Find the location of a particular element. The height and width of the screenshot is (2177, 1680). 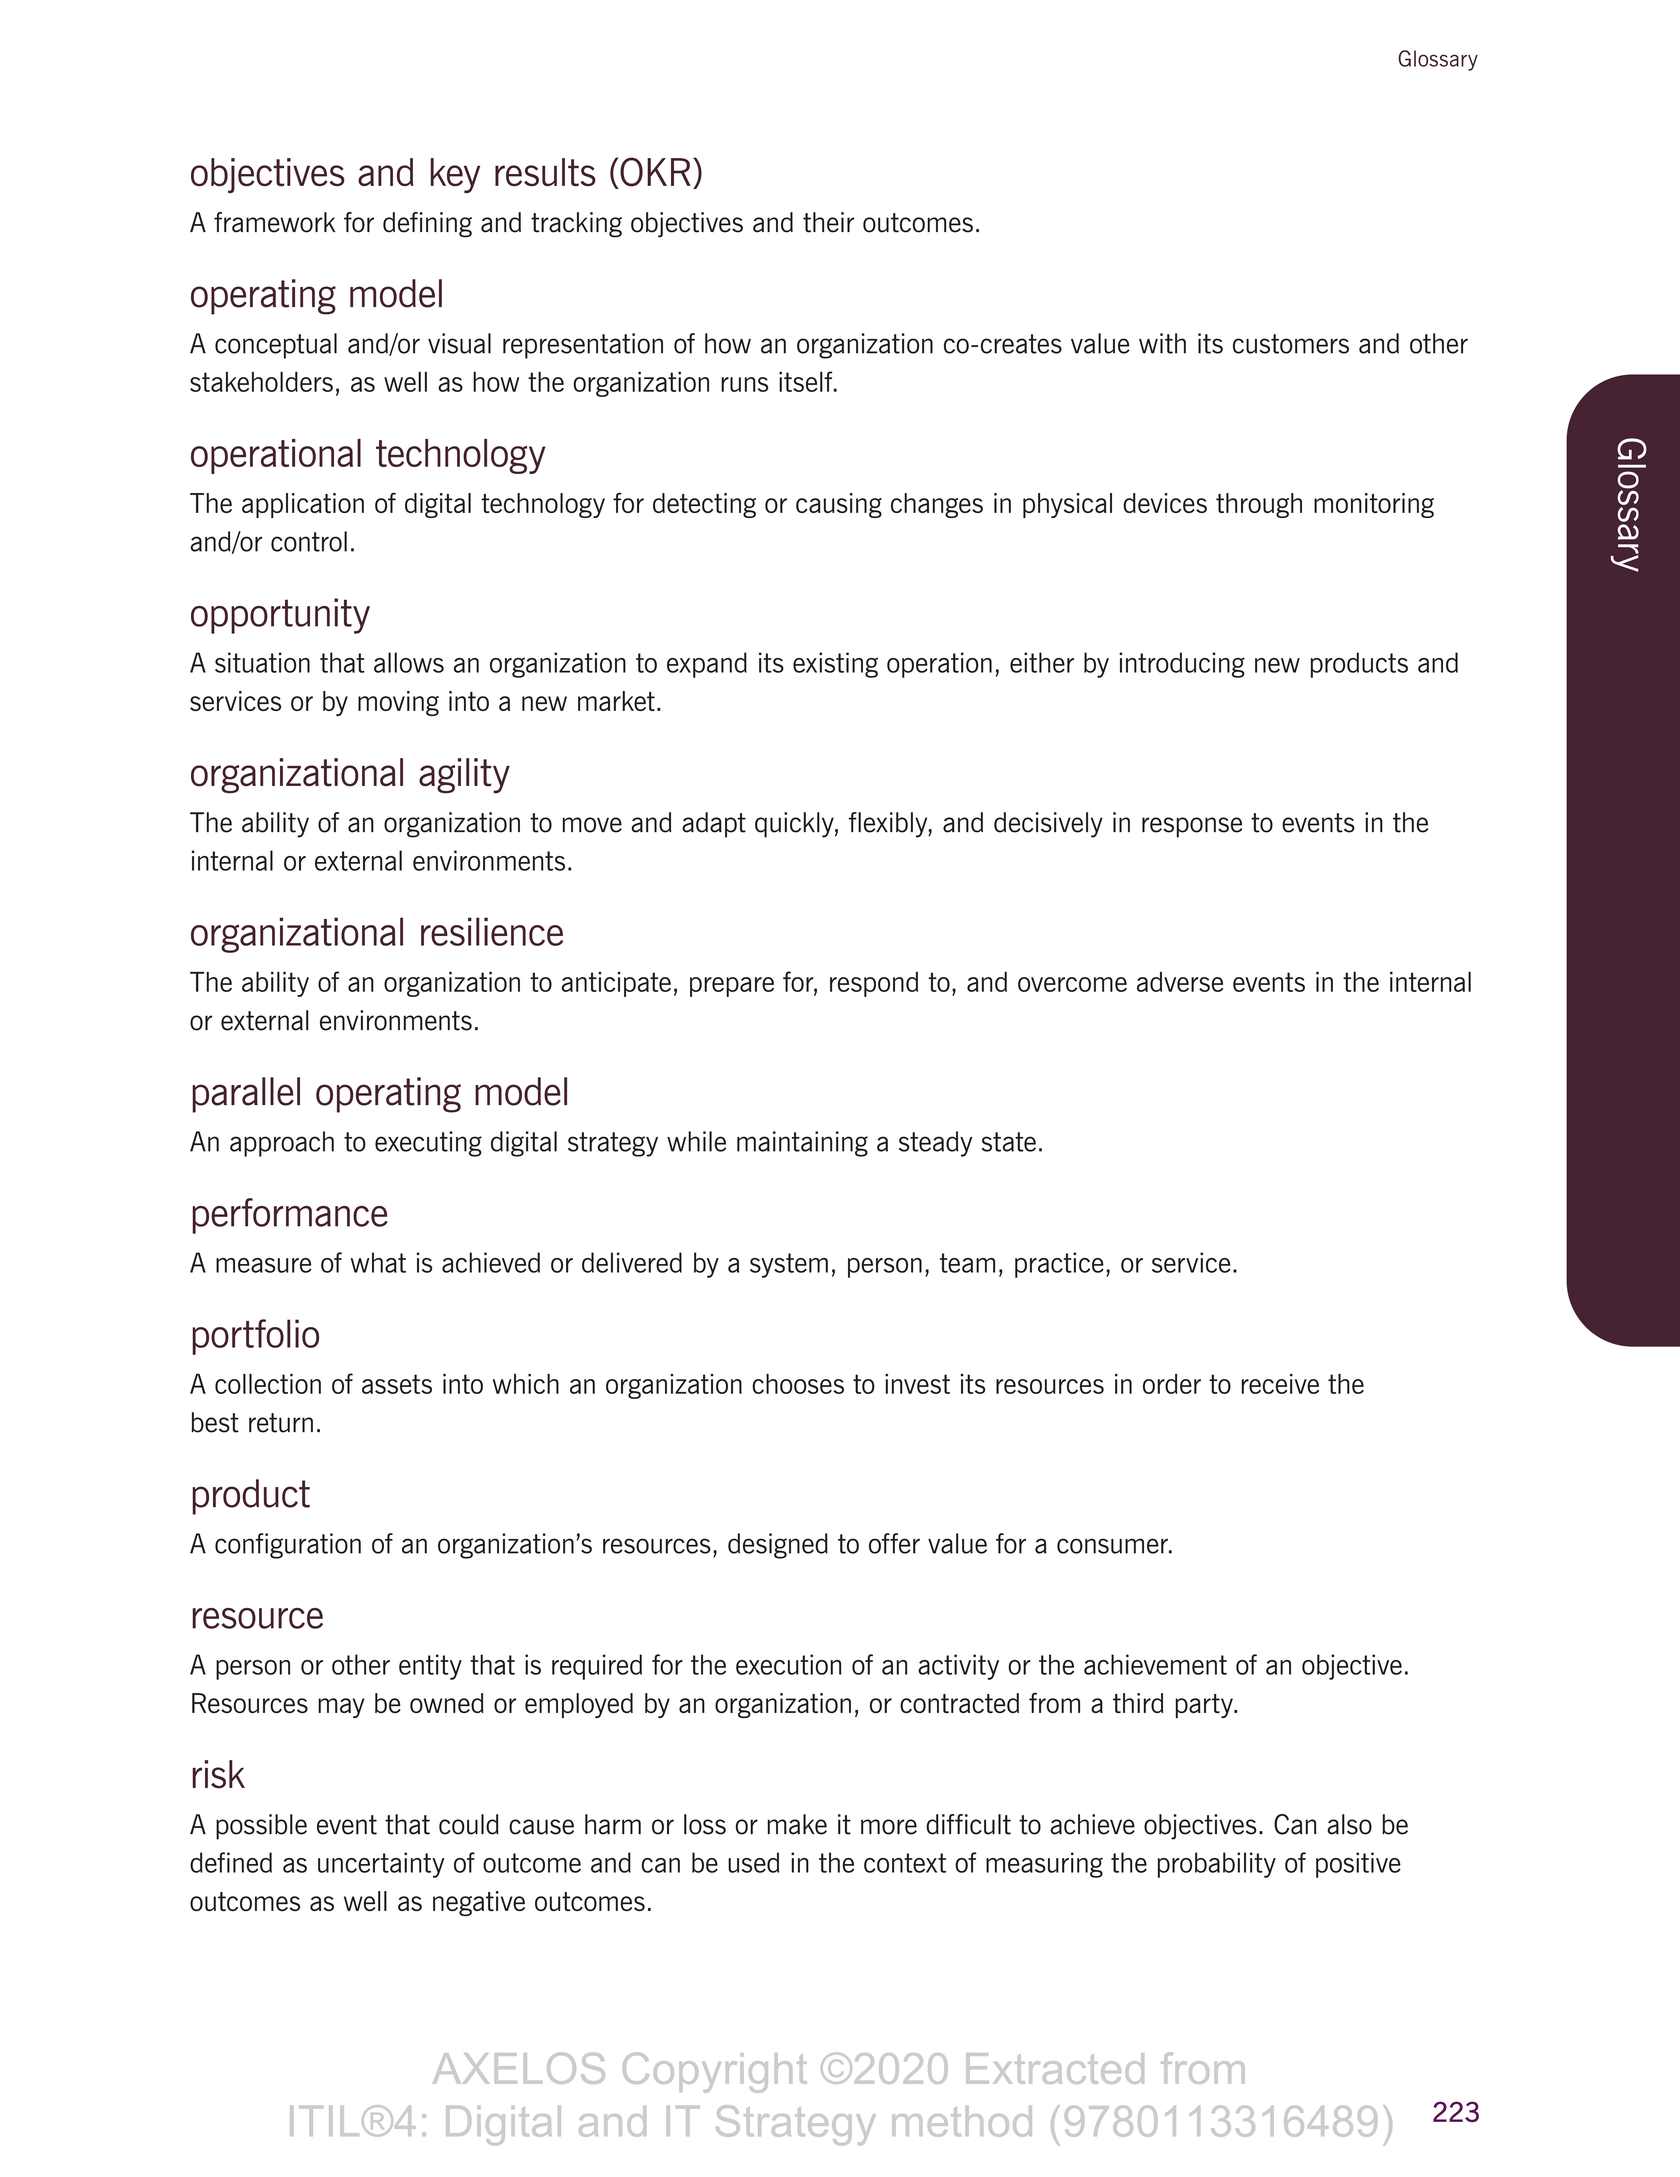

party is located at coordinates (1205, 1706).
